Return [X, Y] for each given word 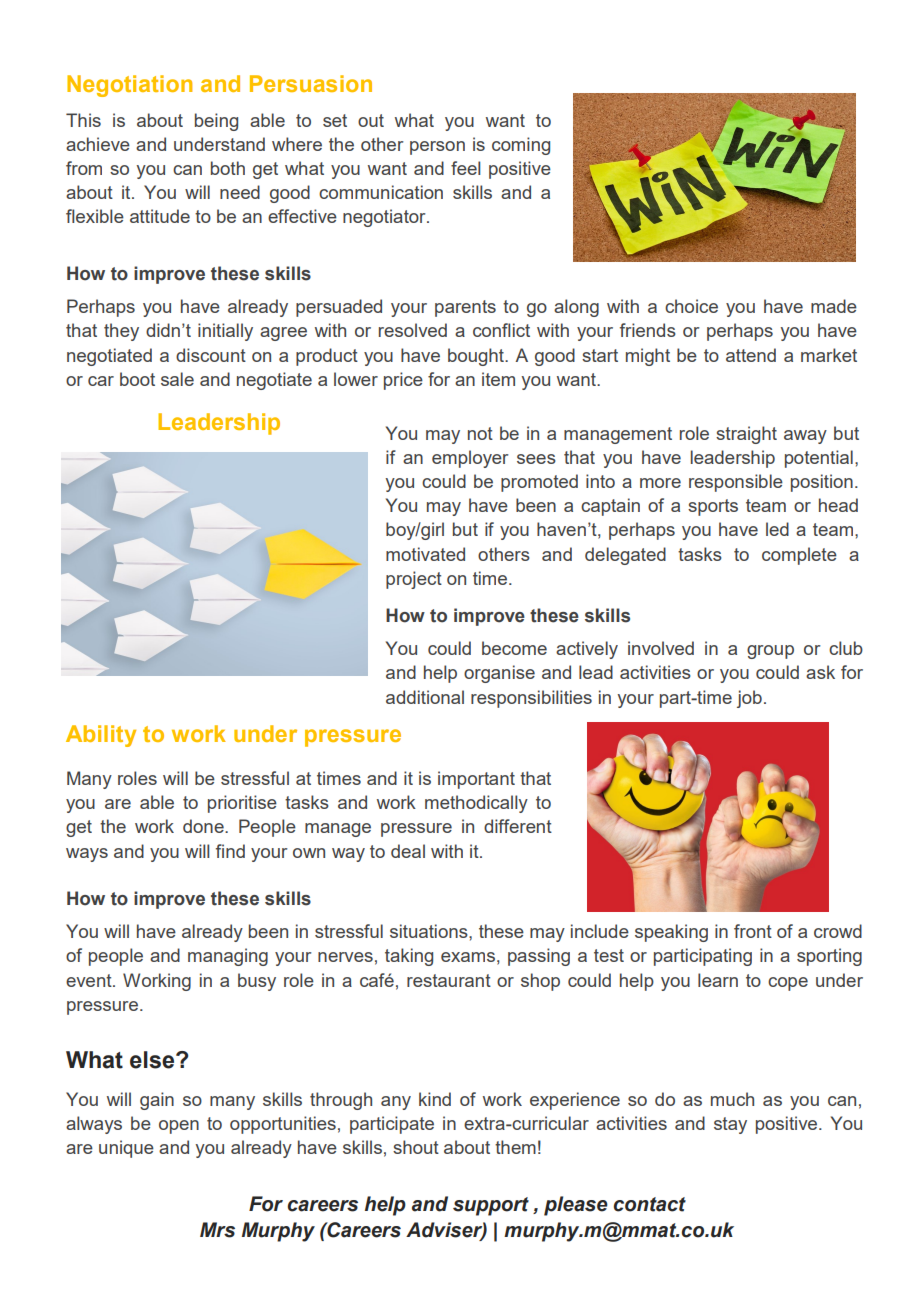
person [437, 148]
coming [521, 146]
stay [730, 1125]
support [491, 1206]
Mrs [217, 1230]
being [216, 122]
